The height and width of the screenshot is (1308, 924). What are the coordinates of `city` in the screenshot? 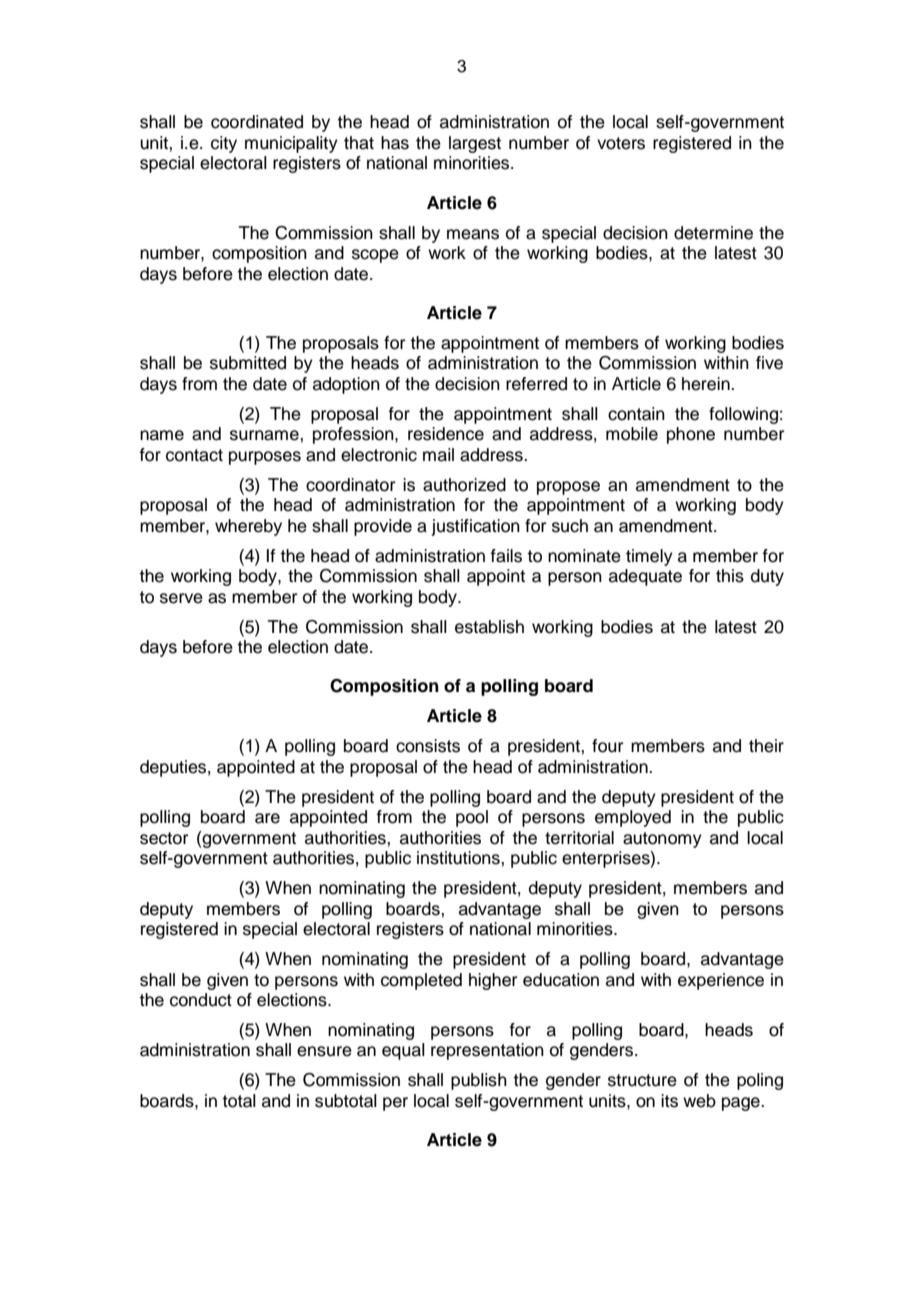 It's located at (224, 144).
